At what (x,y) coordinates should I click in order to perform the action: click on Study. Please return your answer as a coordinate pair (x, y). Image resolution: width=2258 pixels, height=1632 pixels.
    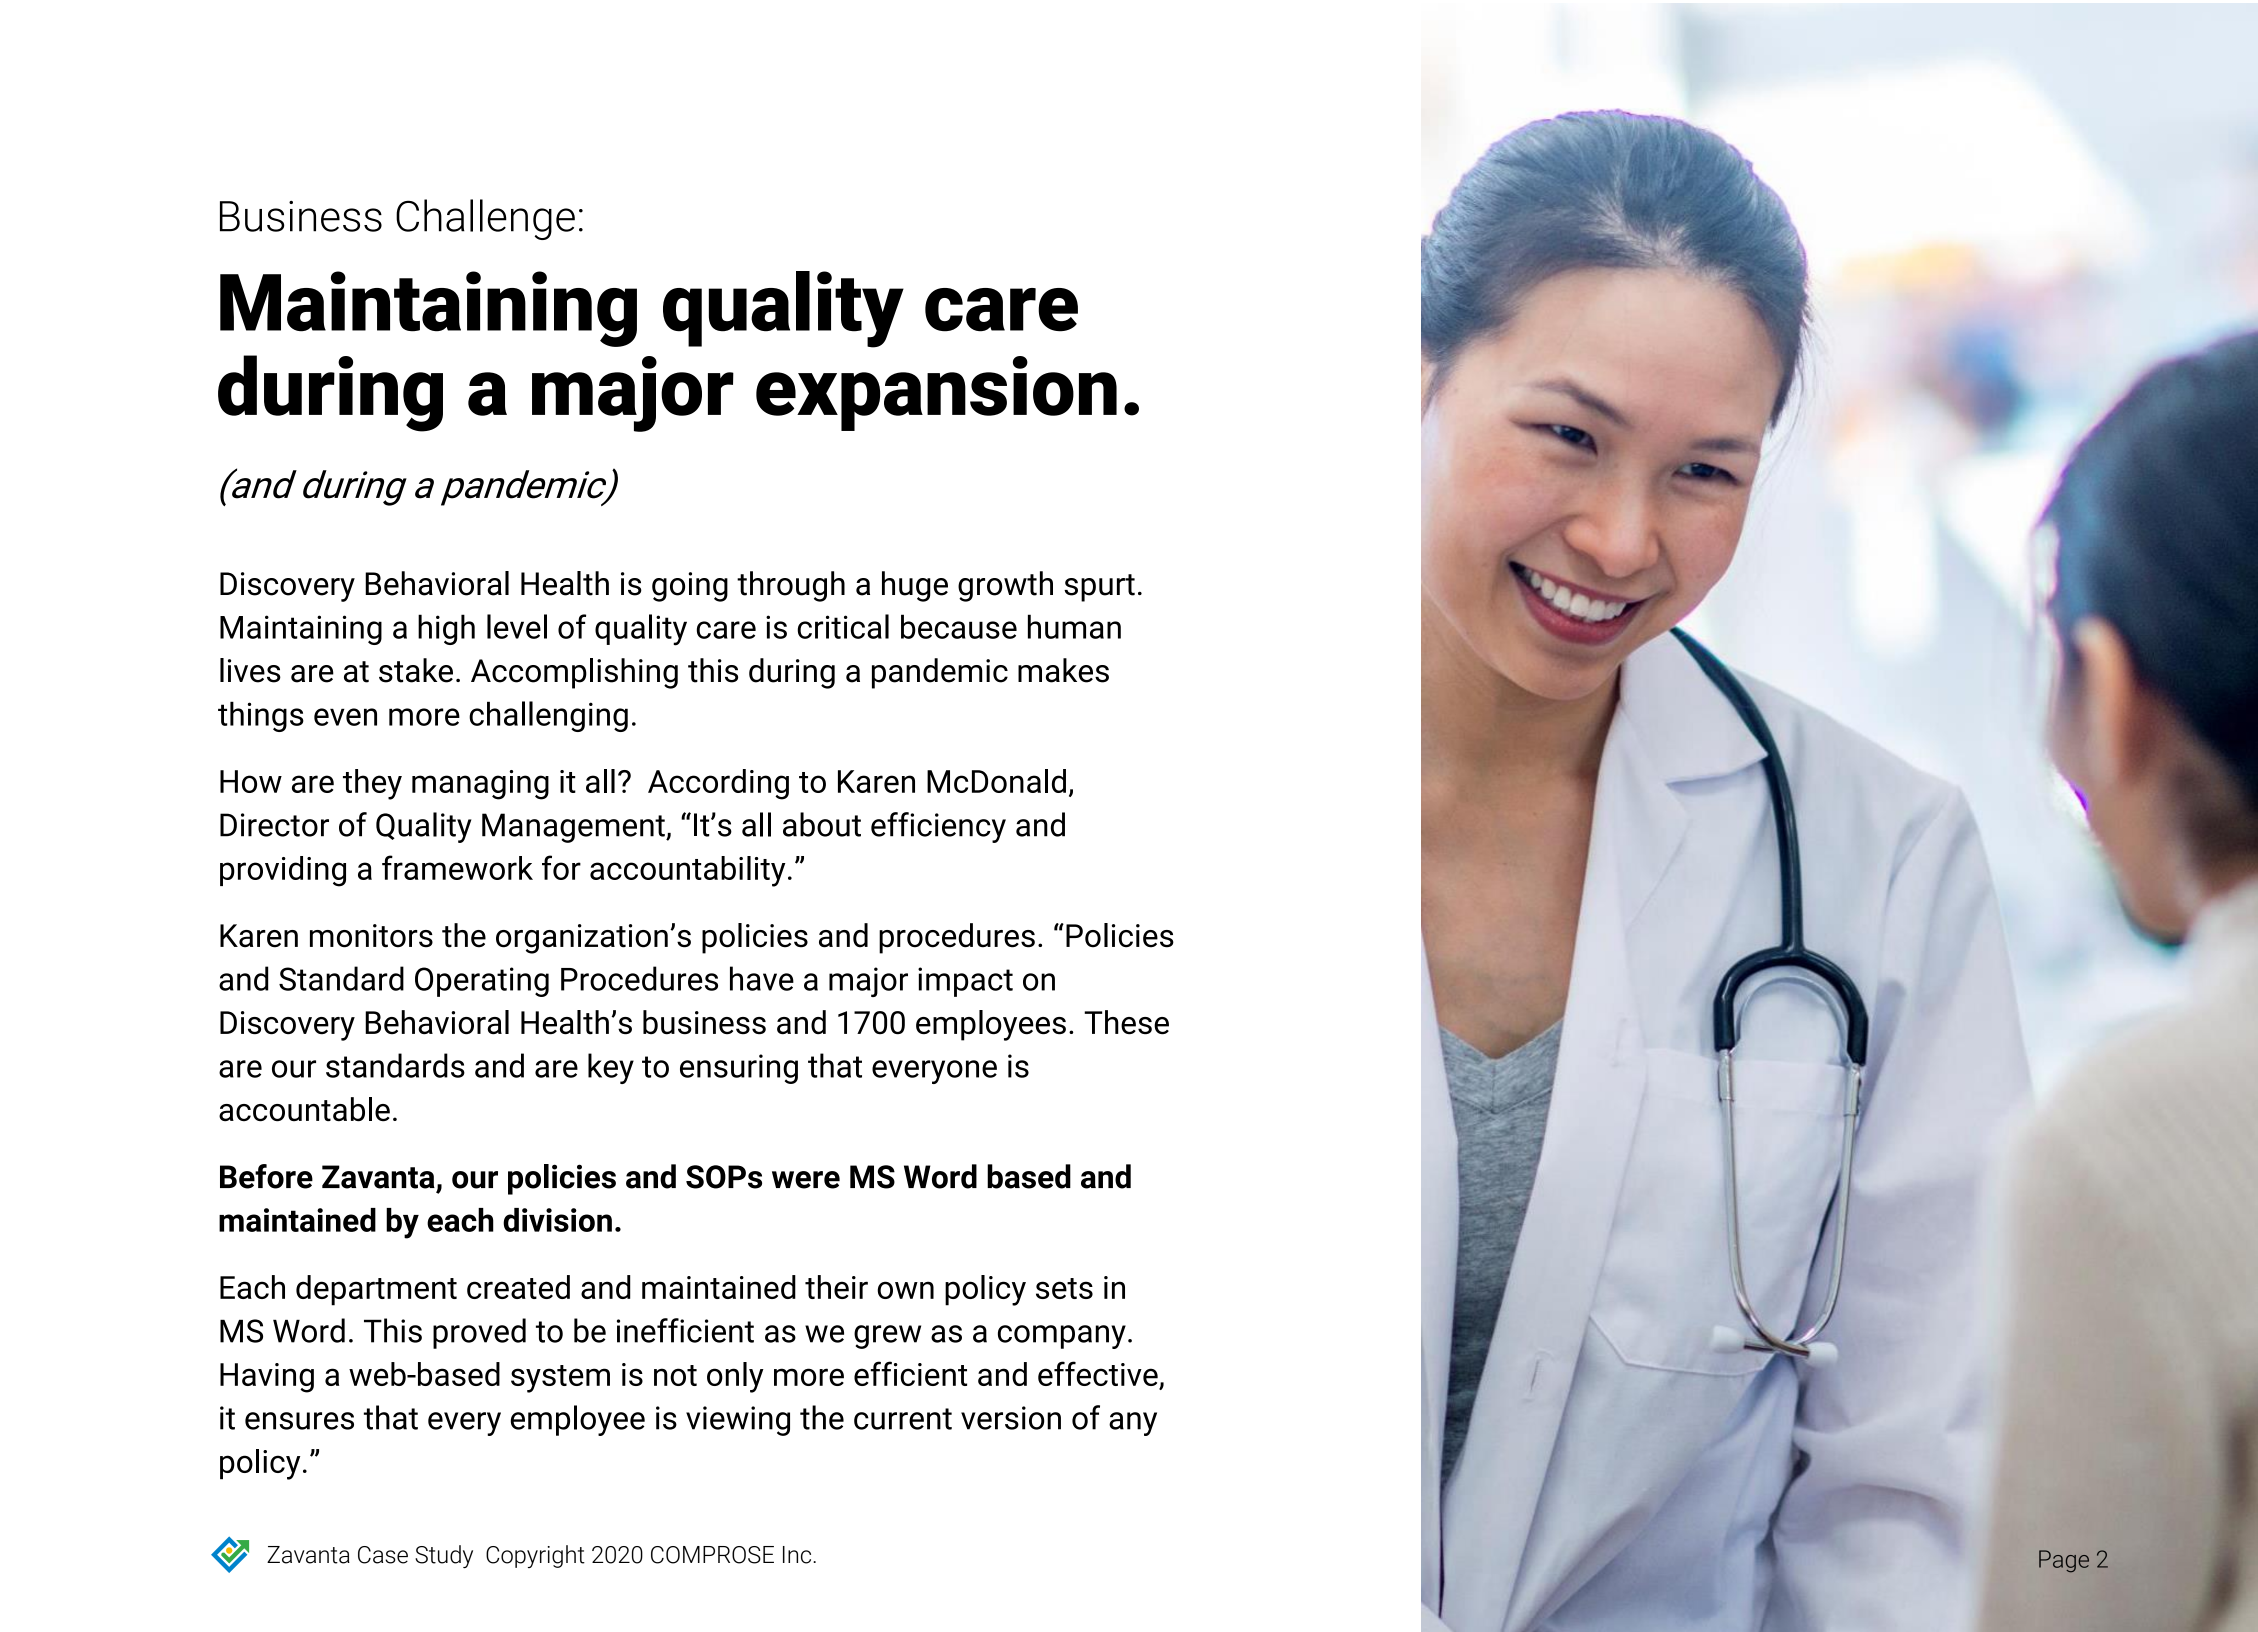
    Looking at the image, I should click on (444, 1556).
